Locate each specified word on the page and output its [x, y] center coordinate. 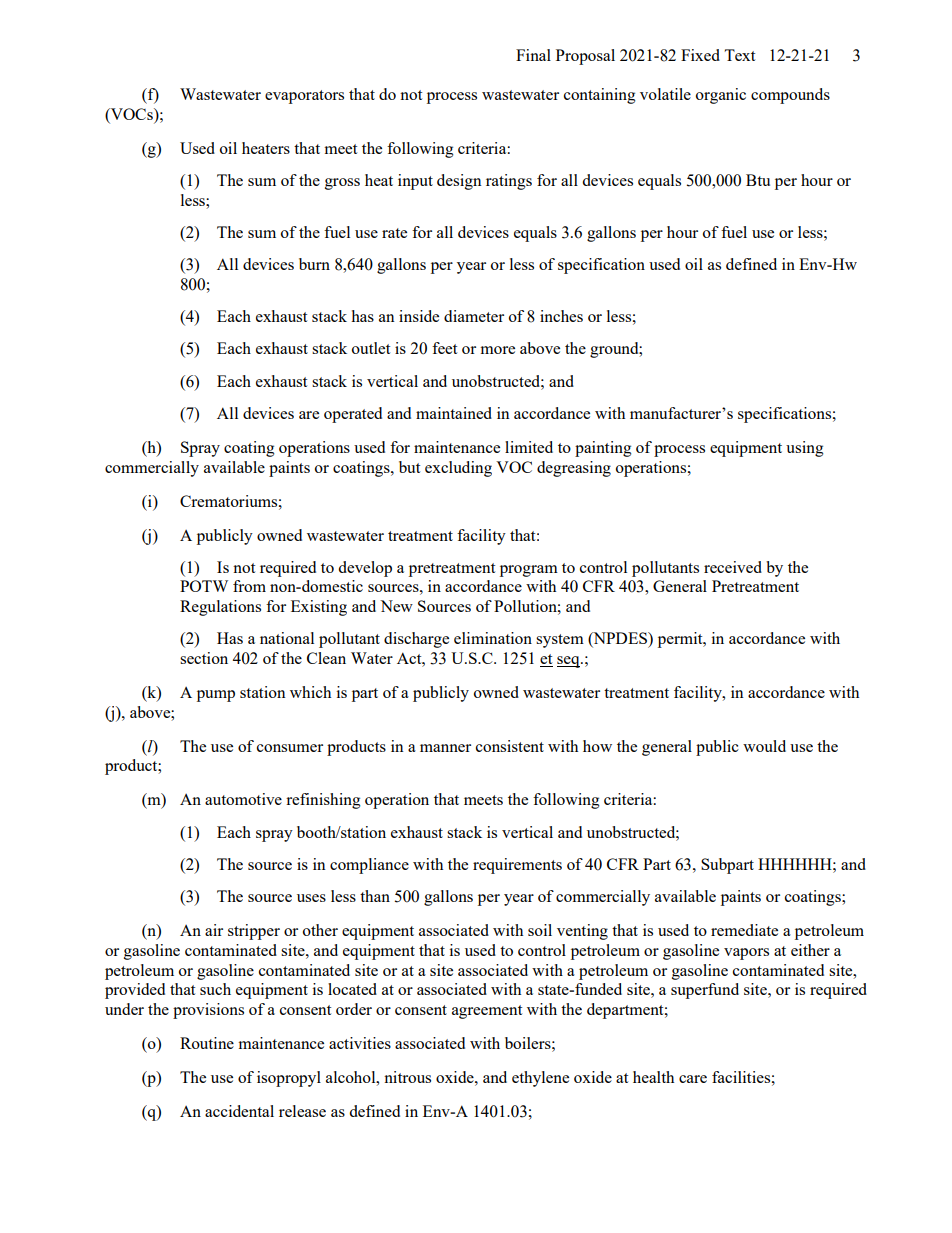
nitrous [407, 1077]
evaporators [304, 97]
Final [533, 55]
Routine [207, 1043]
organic [721, 96]
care [693, 1079]
